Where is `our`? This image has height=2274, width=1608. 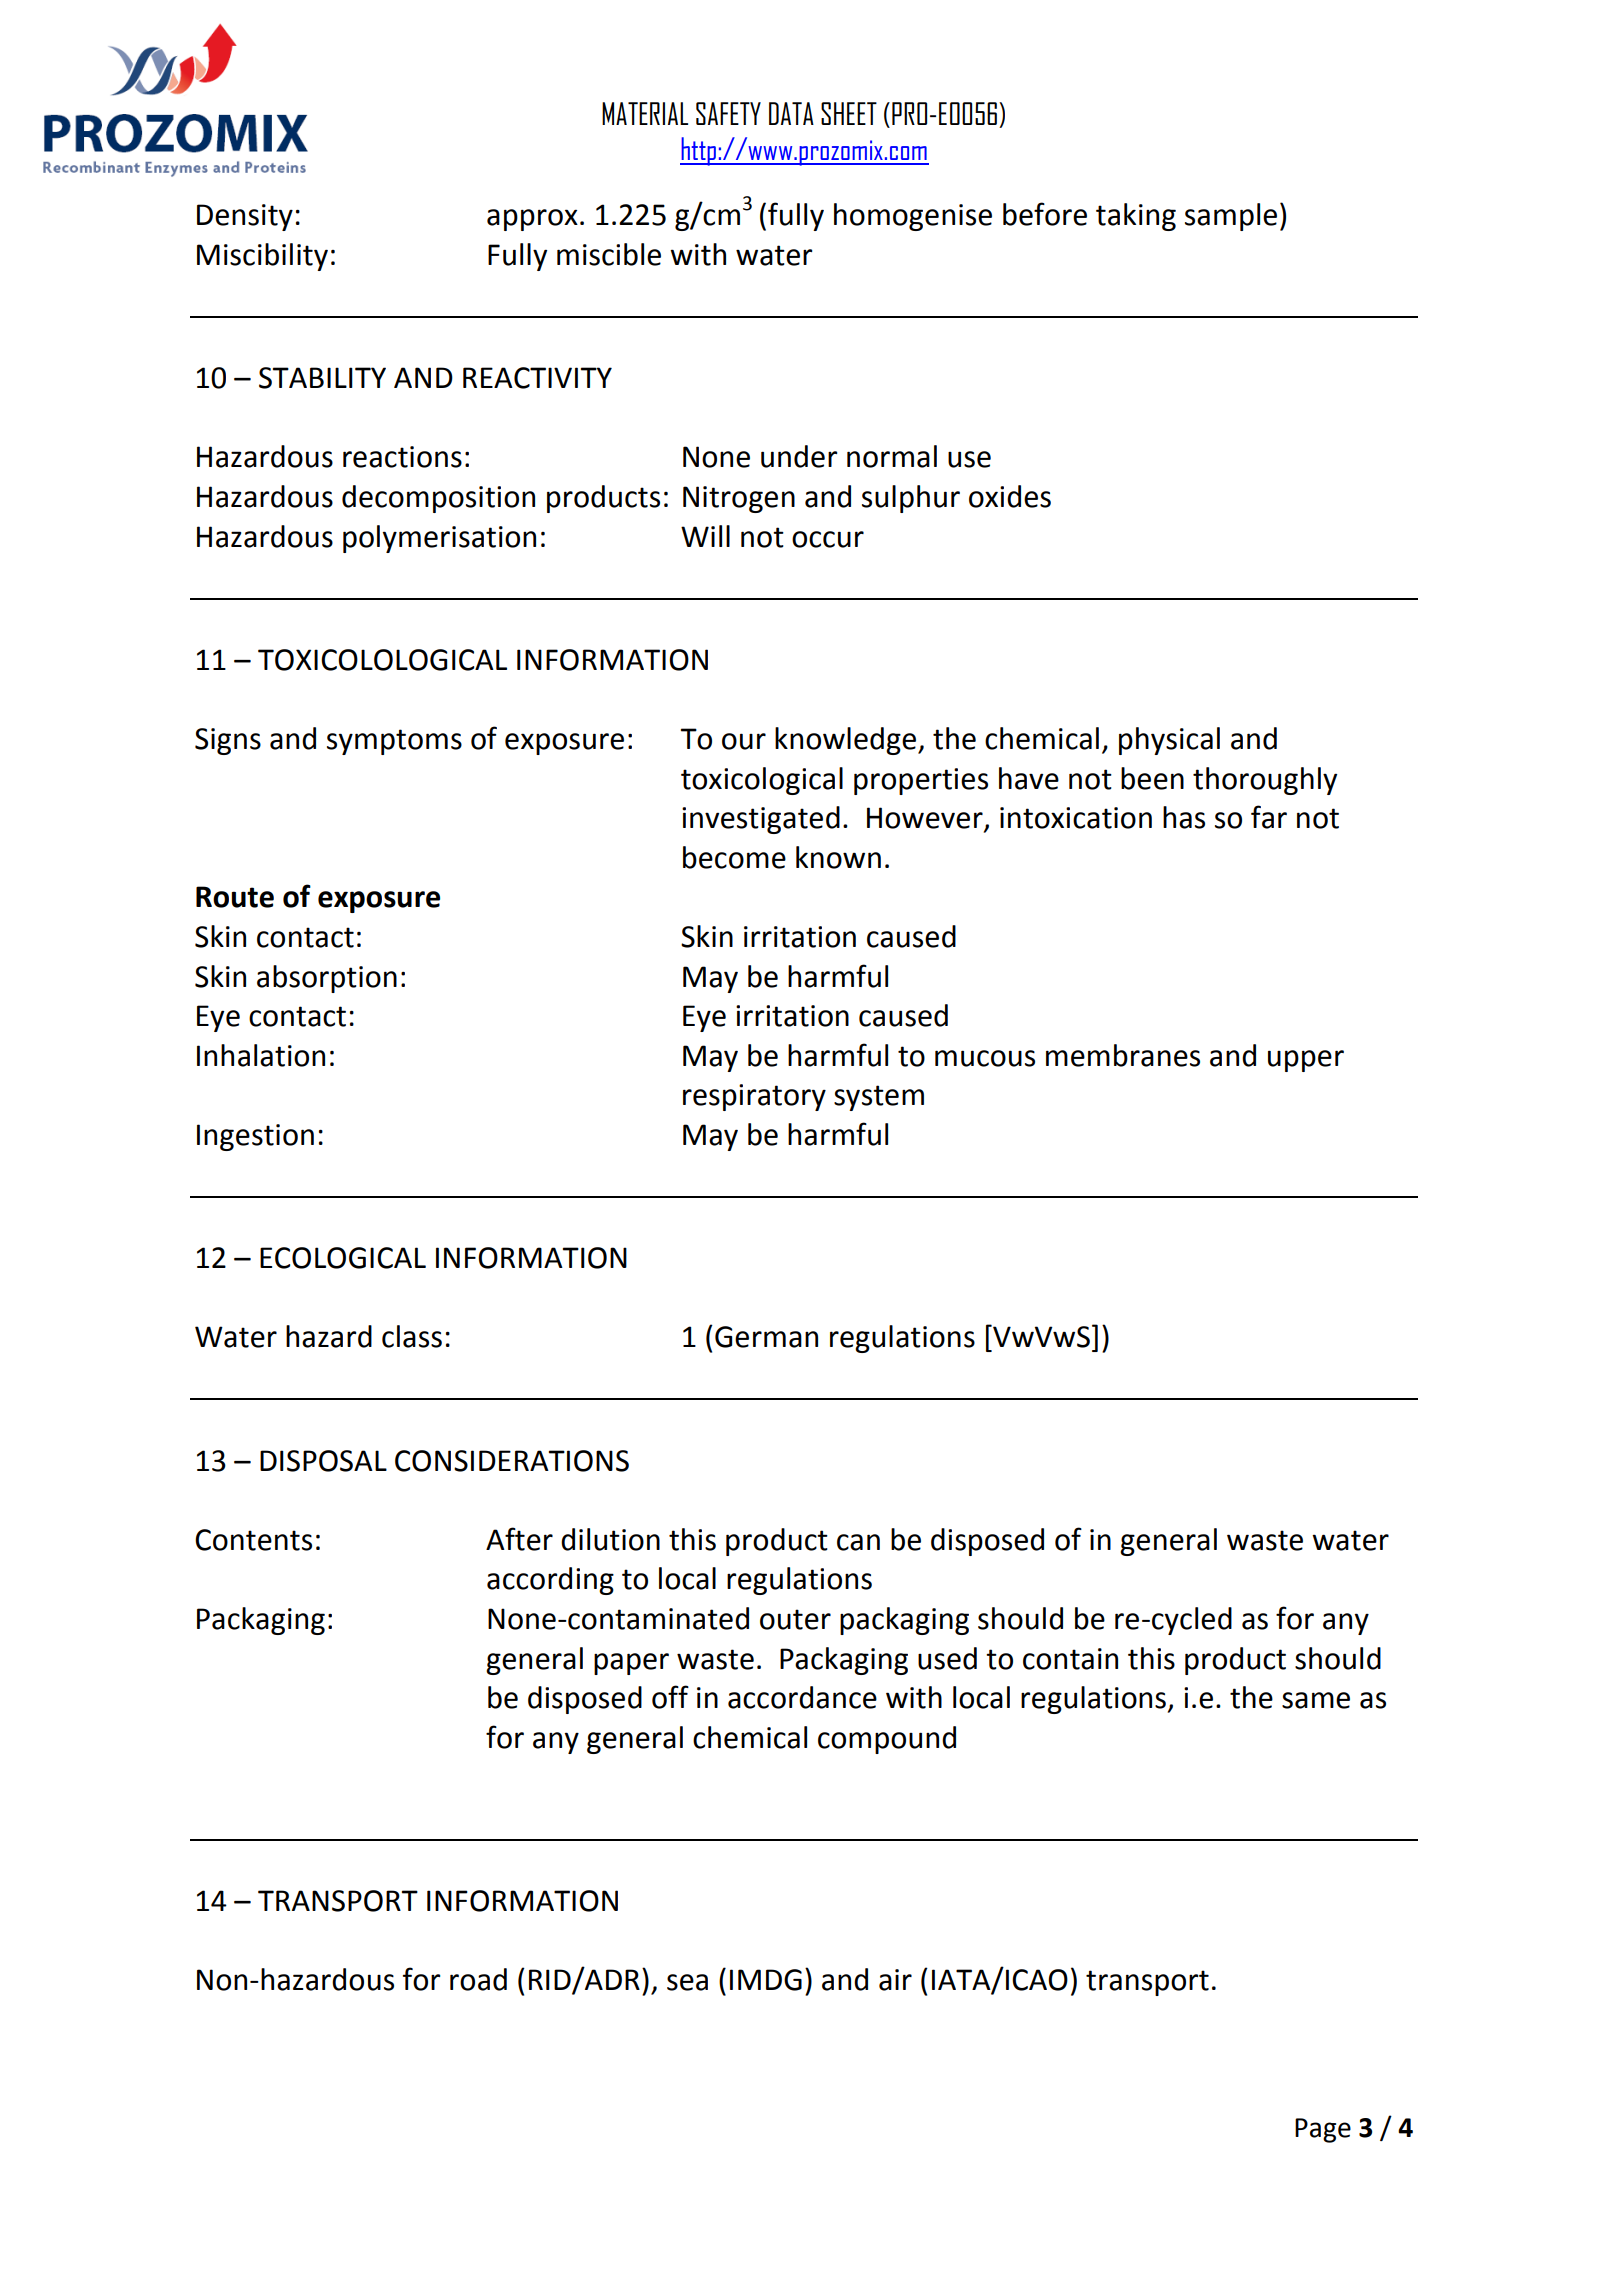
our is located at coordinates (744, 741).
